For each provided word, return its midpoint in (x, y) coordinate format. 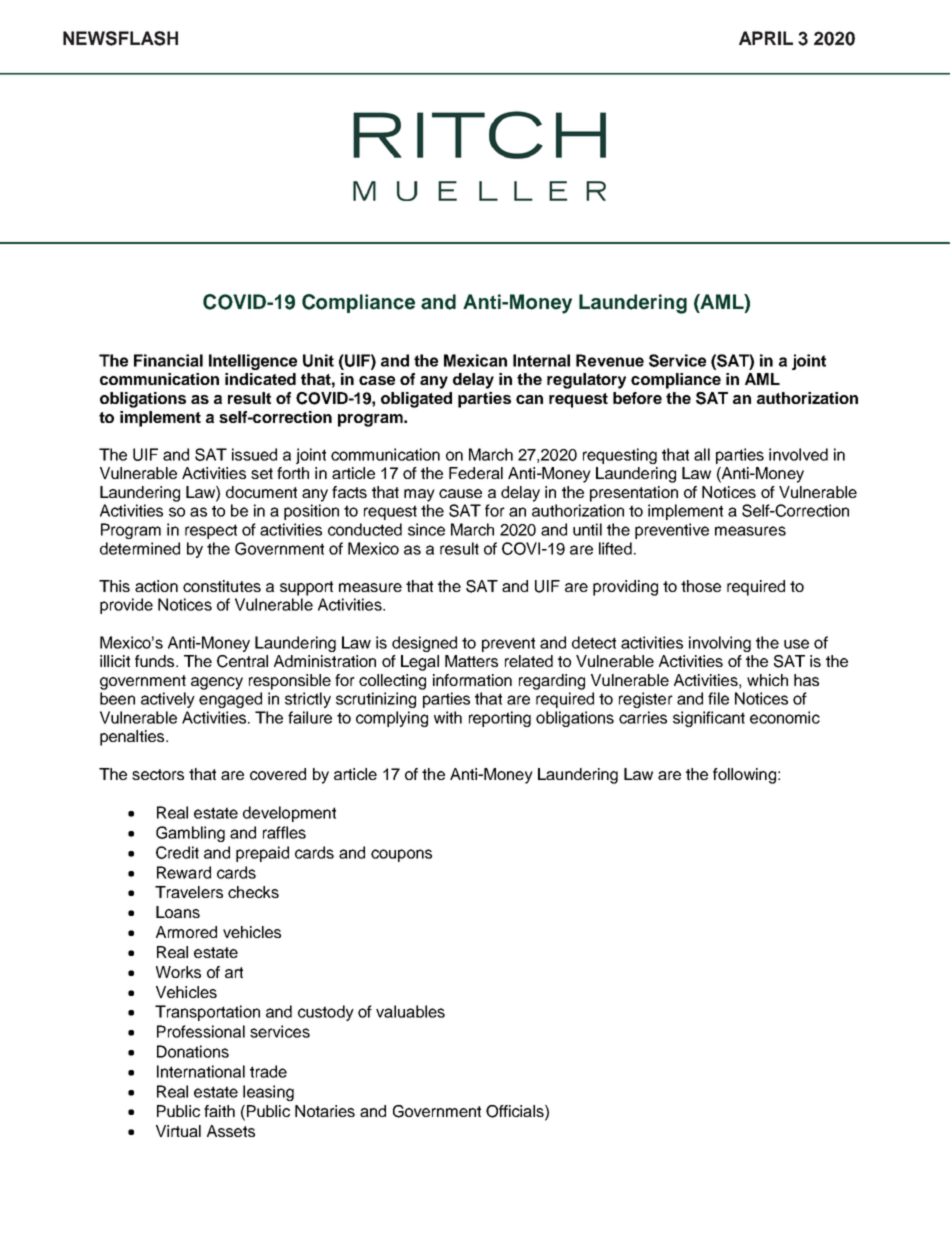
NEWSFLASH (120, 38)
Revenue (610, 360)
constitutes (222, 586)
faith (219, 1111)
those (701, 586)
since (426, 529)
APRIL (766, 38)
